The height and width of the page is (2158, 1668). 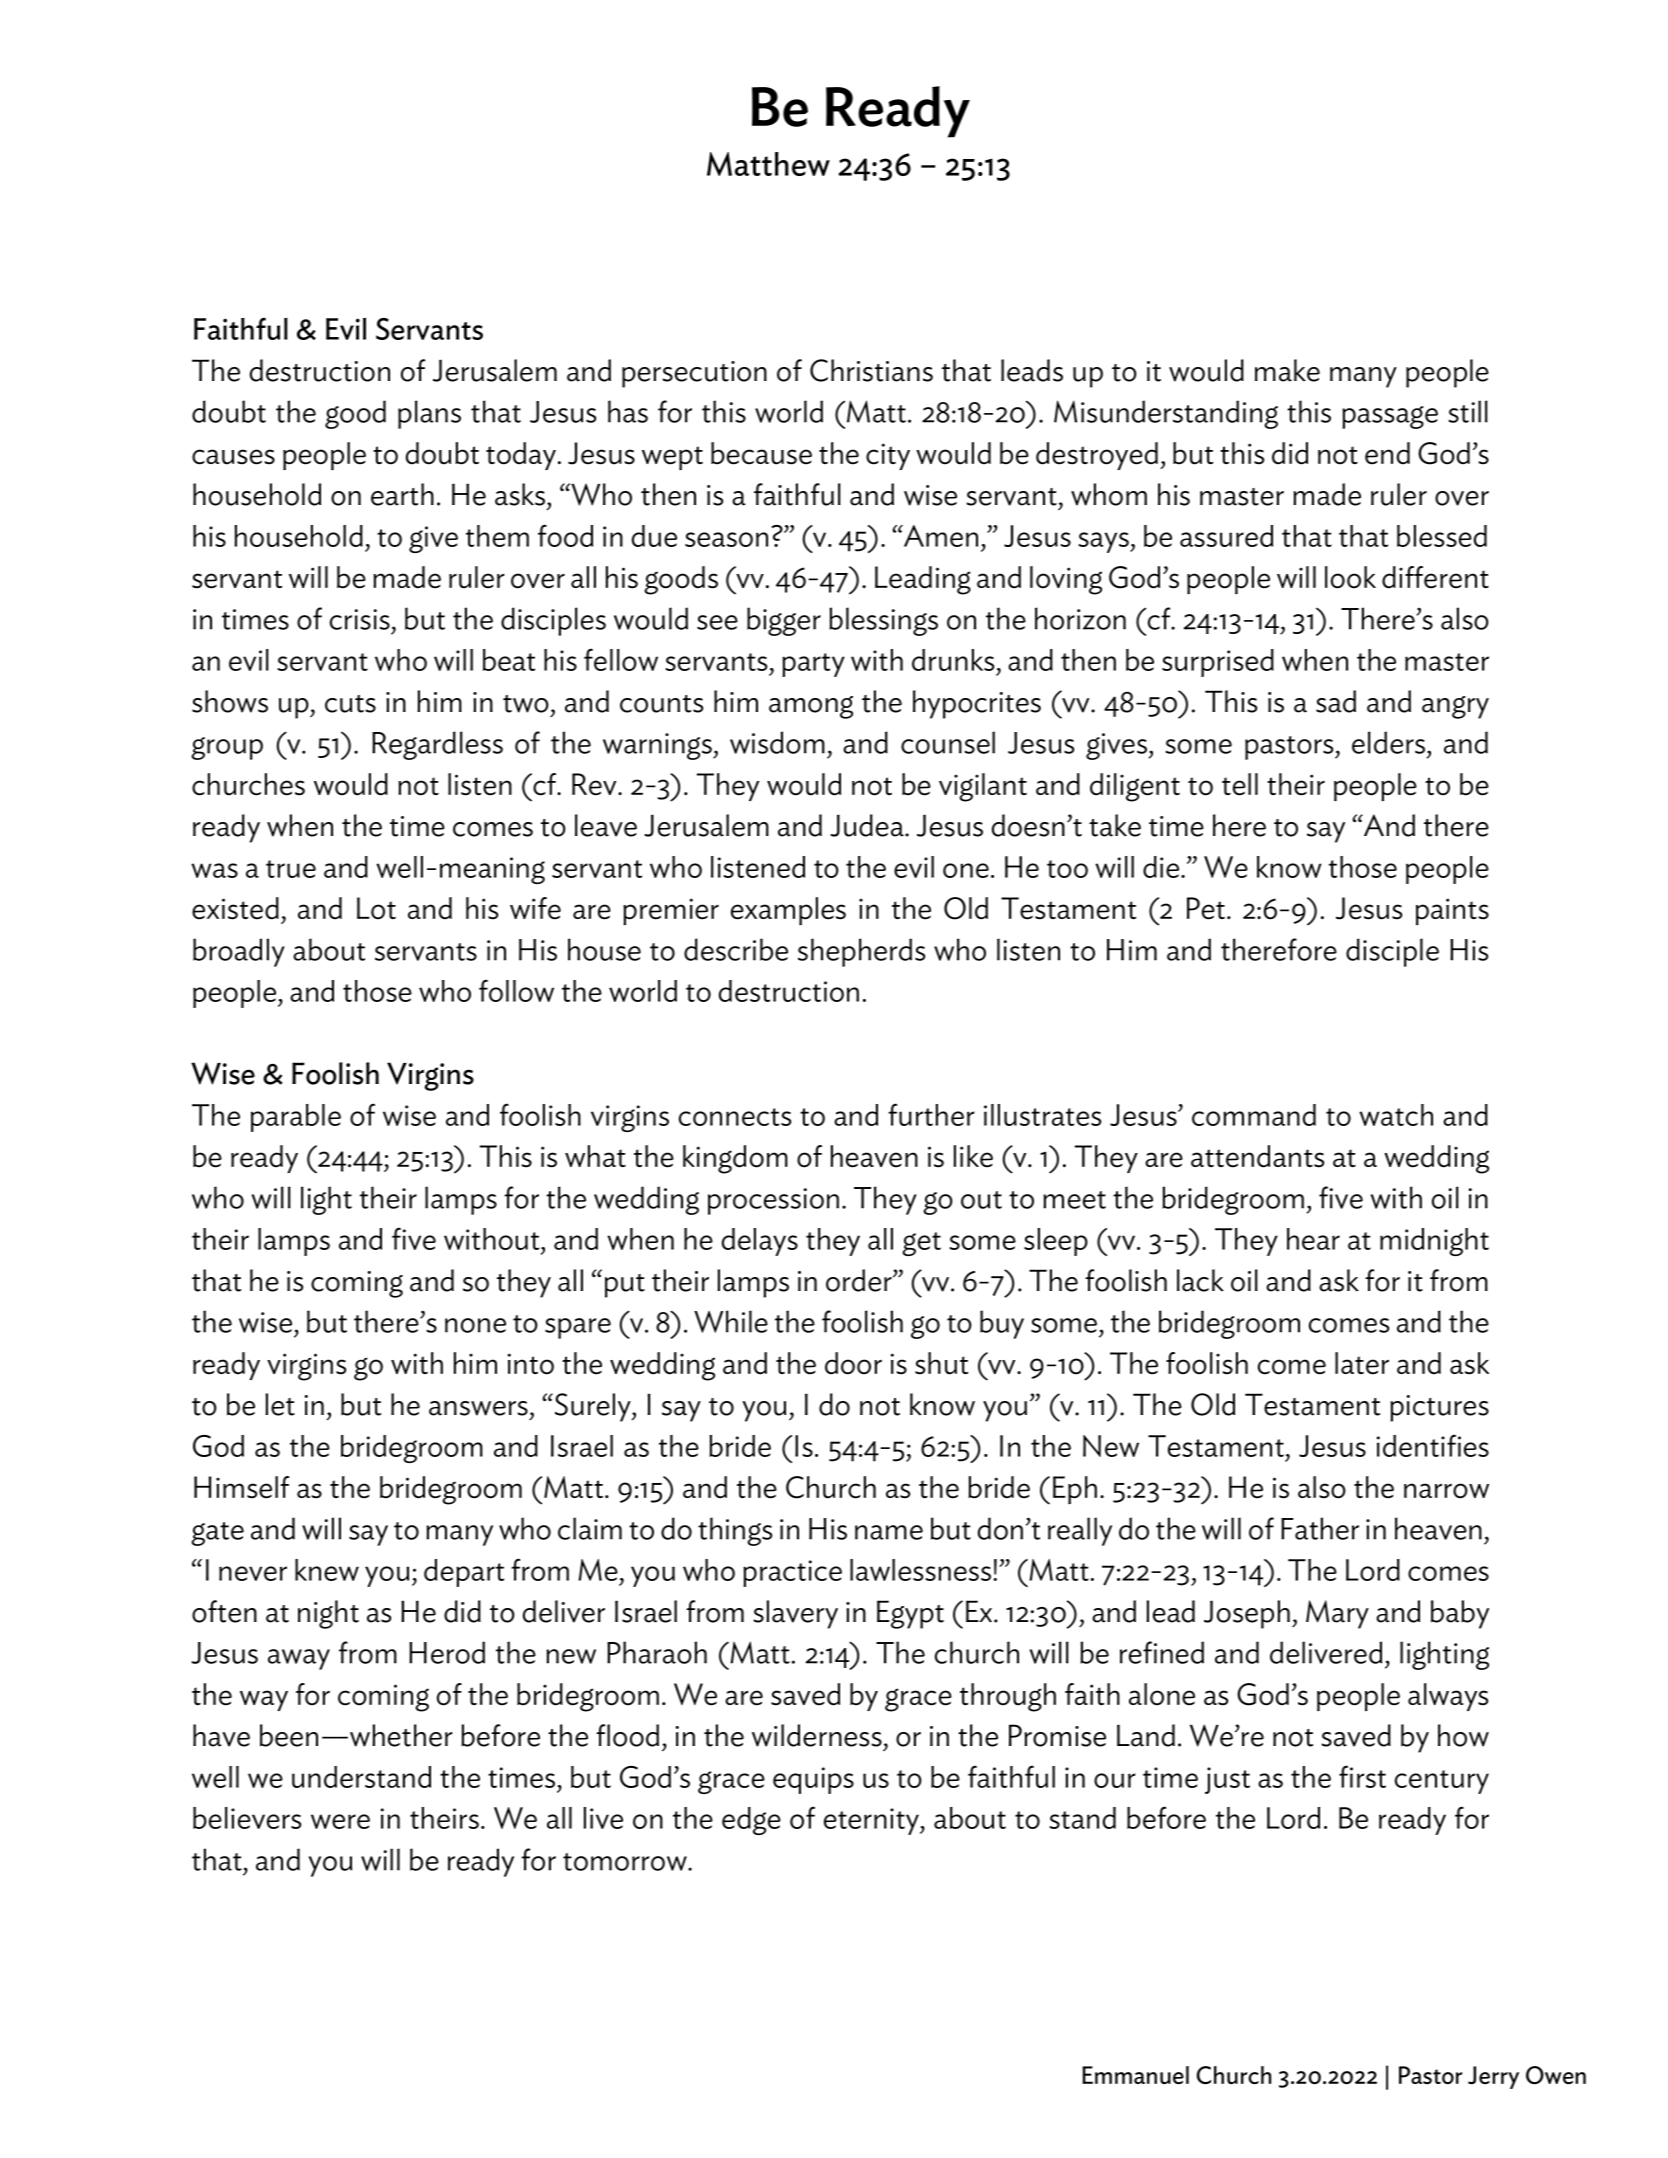 I want to click on wilderness, so click(x=817, y=1735).
